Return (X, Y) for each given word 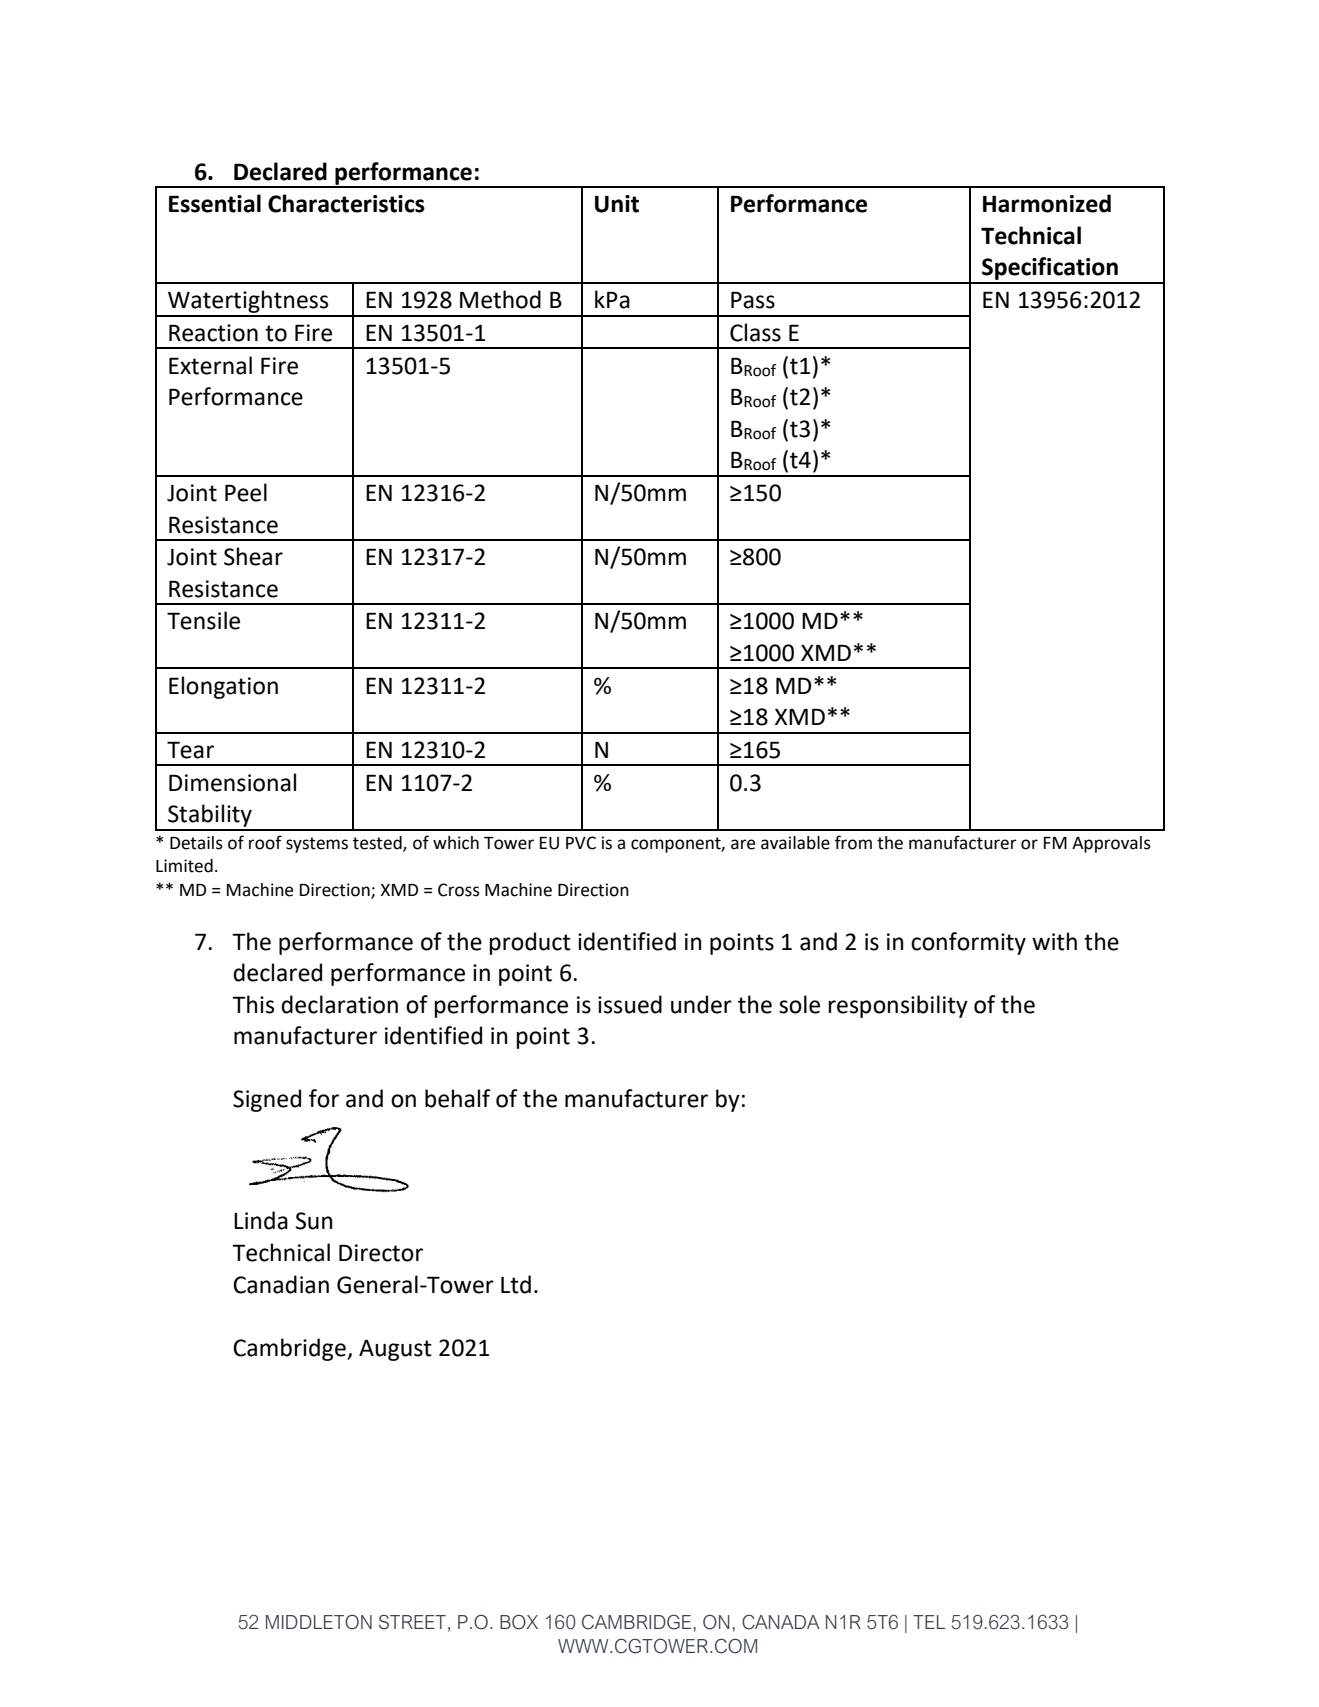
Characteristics (346, 203)
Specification (1050, 270)
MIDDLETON (319, 1622)
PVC (581, 843)
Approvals (1111, 844)
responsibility (898, 1006)
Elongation (223, 687)
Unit (617, 204)
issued (630, 1004)
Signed (267, 1100)
